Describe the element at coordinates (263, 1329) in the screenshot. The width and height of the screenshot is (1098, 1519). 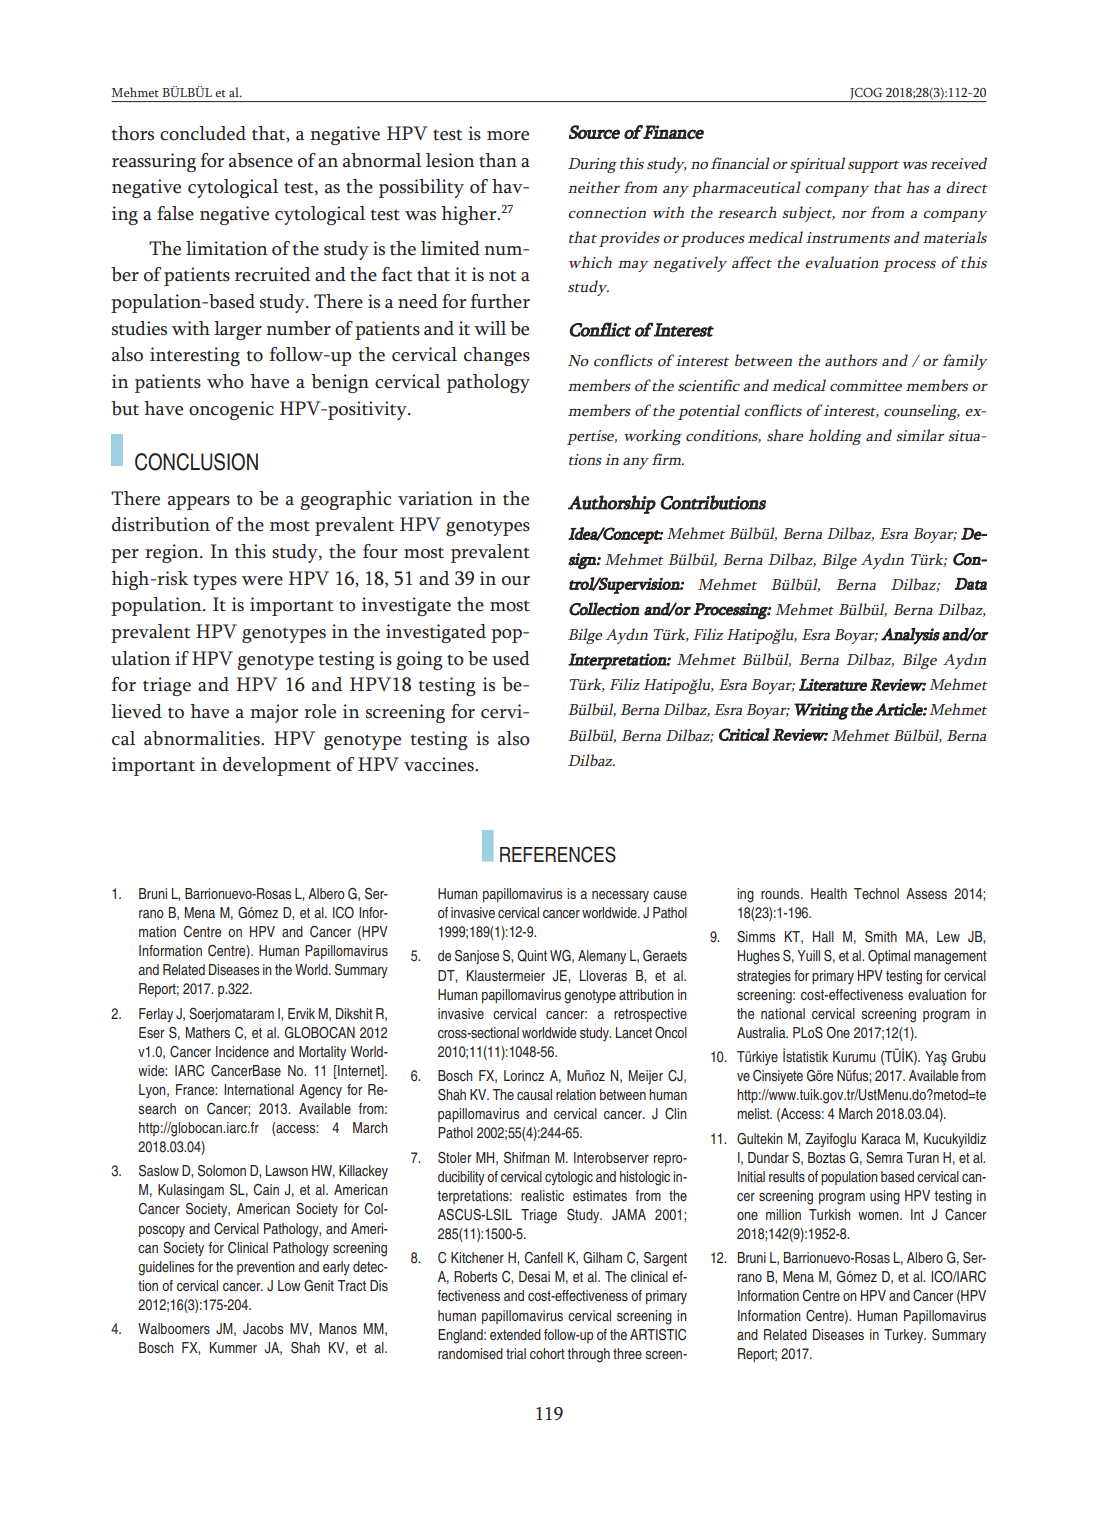
I see `Jacobs` at that location.
